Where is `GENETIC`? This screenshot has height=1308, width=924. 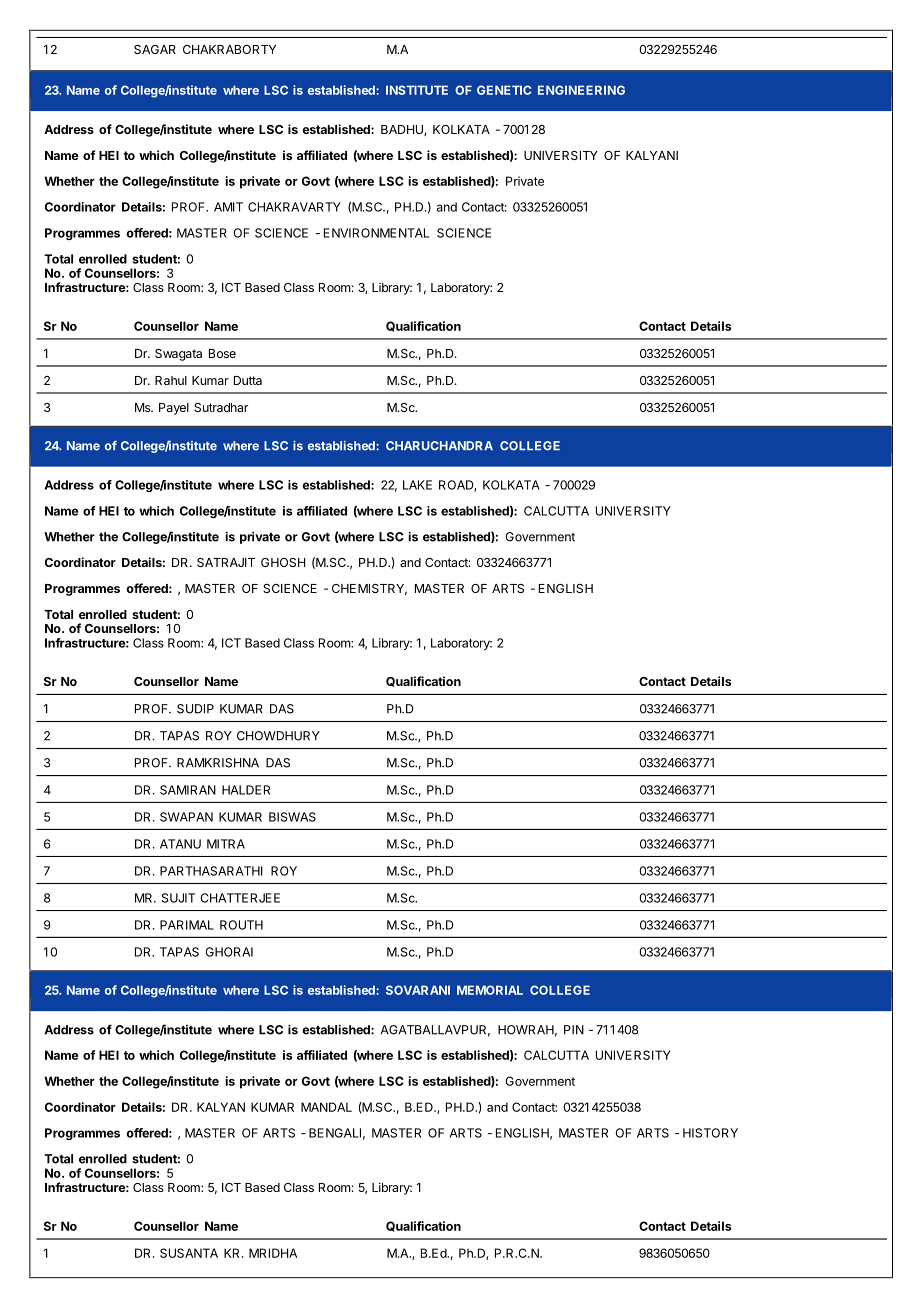 GENETIC is located at coordinates (504, 90).
